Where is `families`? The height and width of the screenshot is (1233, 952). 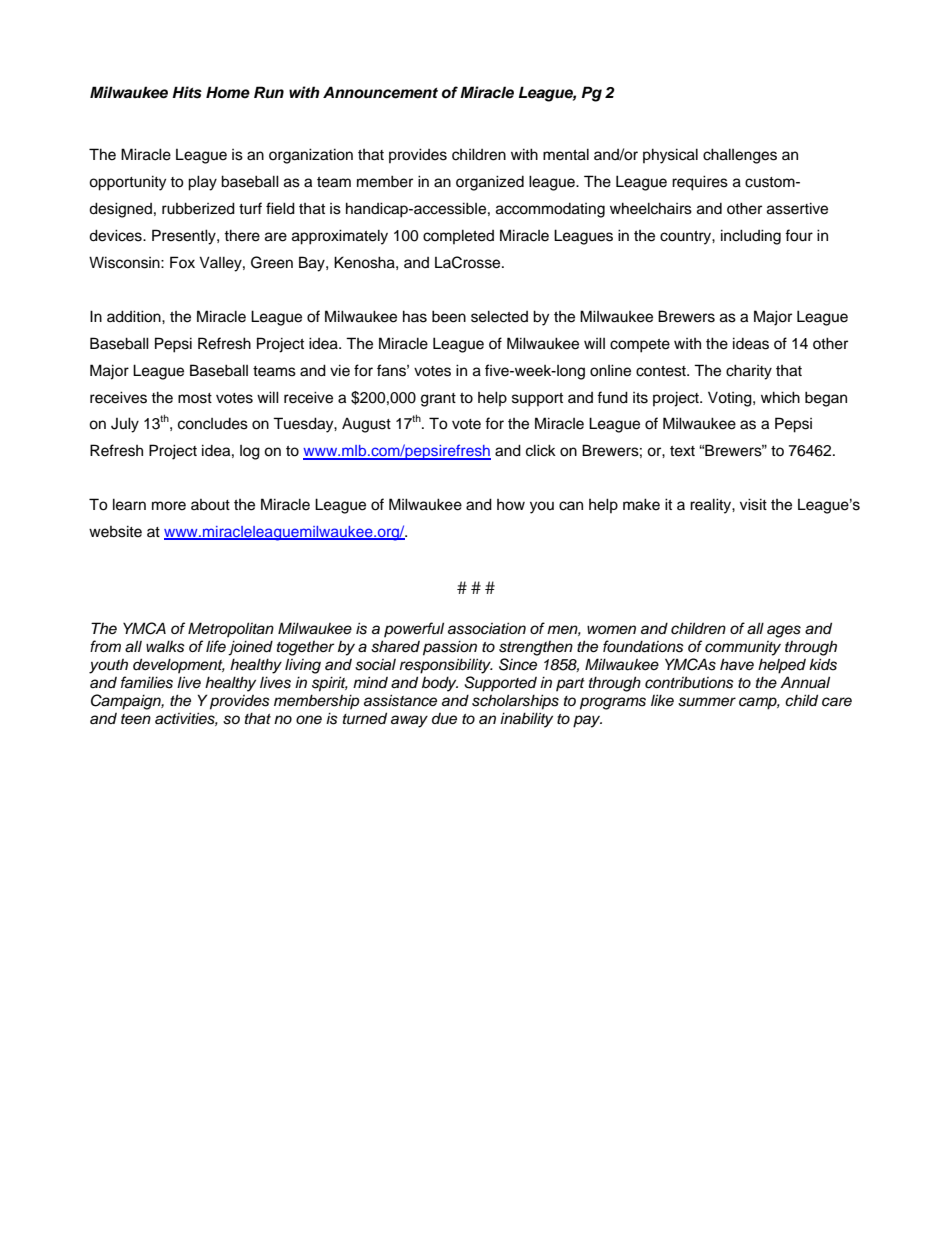
families is located at coordinates (147, 682).
